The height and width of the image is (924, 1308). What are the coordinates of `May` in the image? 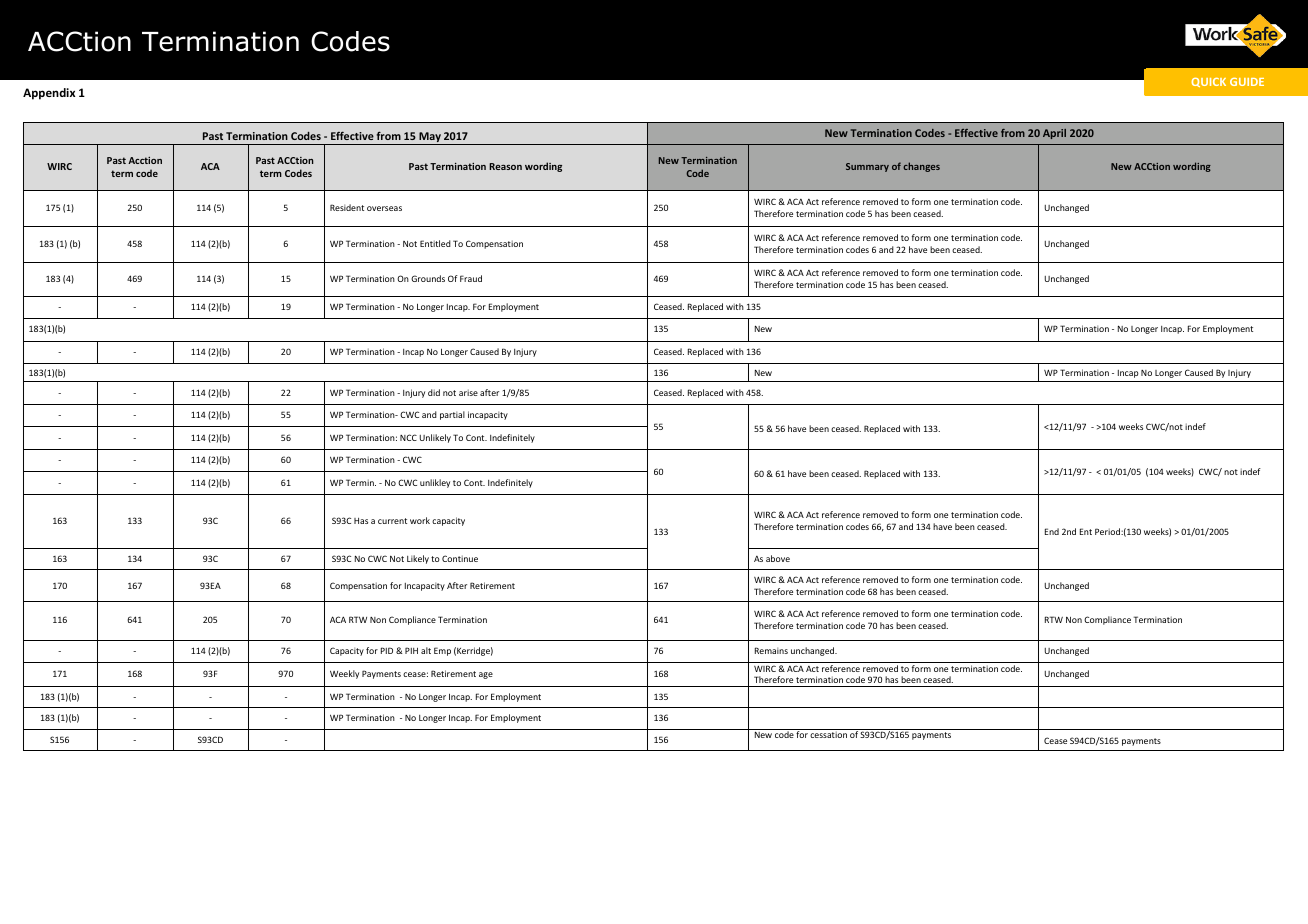 It's located at (430, 138).
